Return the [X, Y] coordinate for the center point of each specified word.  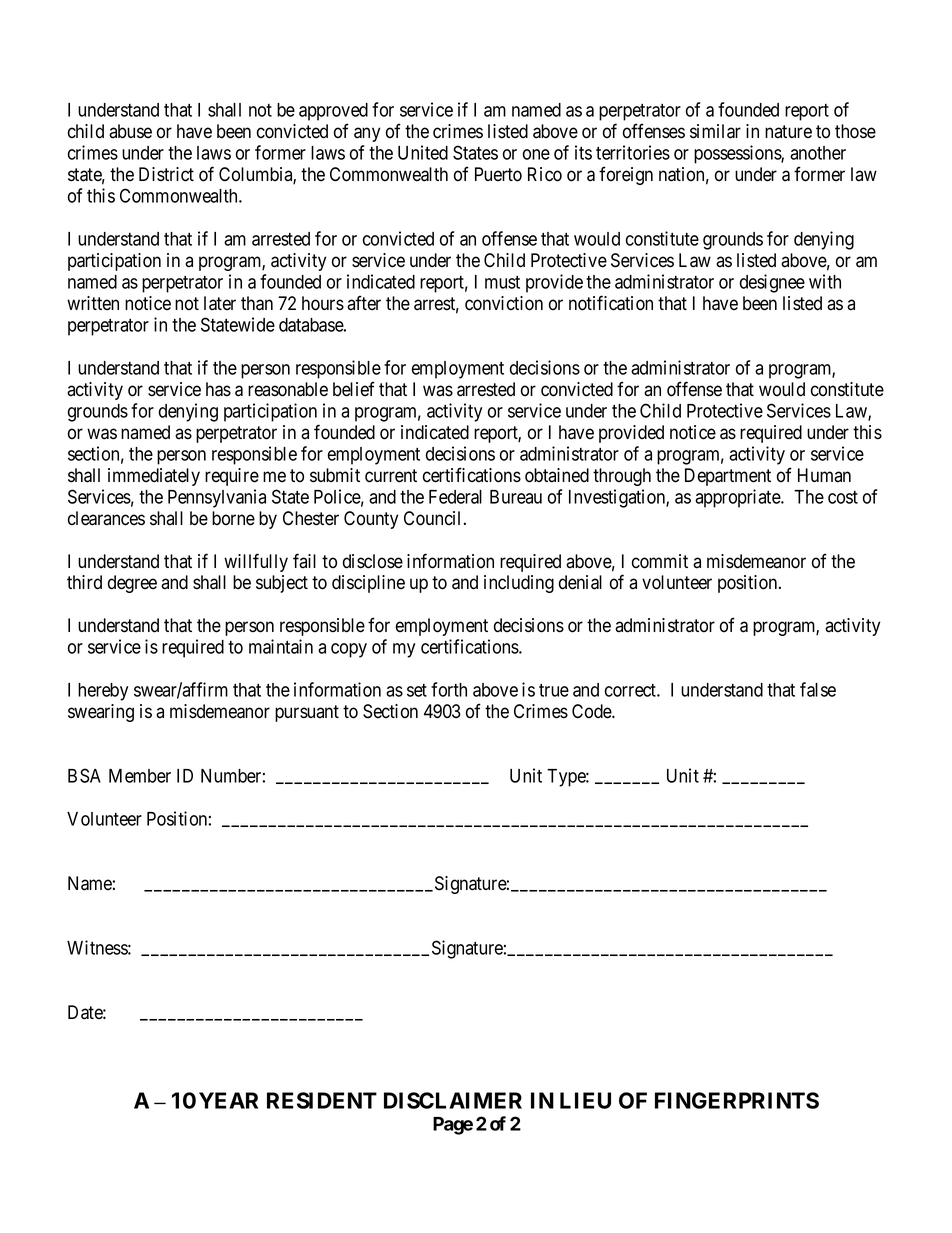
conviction [504, 303]
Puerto [498, 174]
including [519, 584]
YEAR [228, 1100]
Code [592, 711]
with [825, 281]
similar [715, 131]
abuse [130, 131]
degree [132, 584]
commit [660, 561]
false [818, 689]
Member [140, 776]
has [218, 389]
